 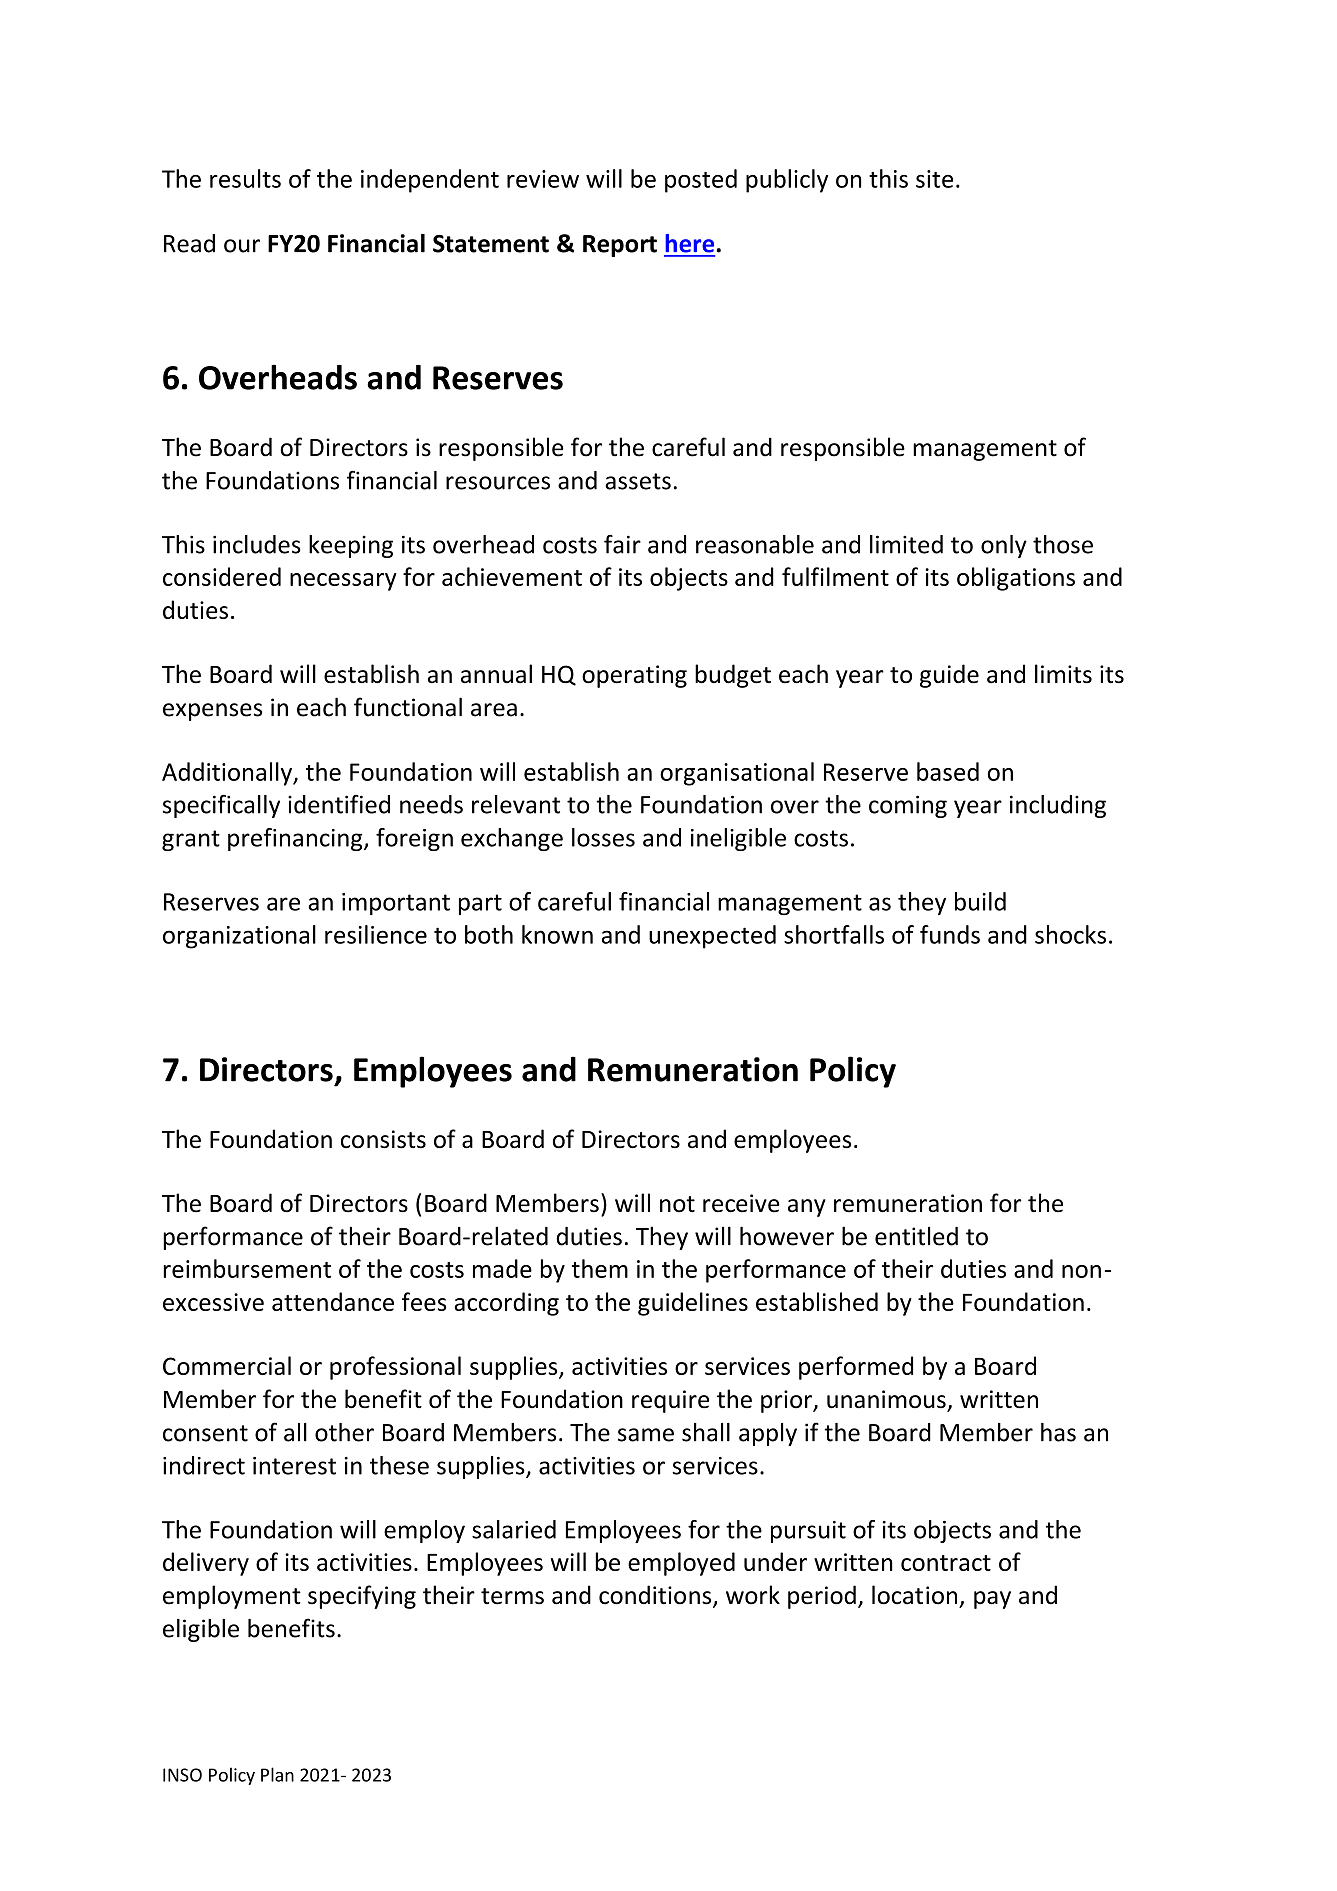 I want to click on reimbursement, so click(x=247, y=1268).
